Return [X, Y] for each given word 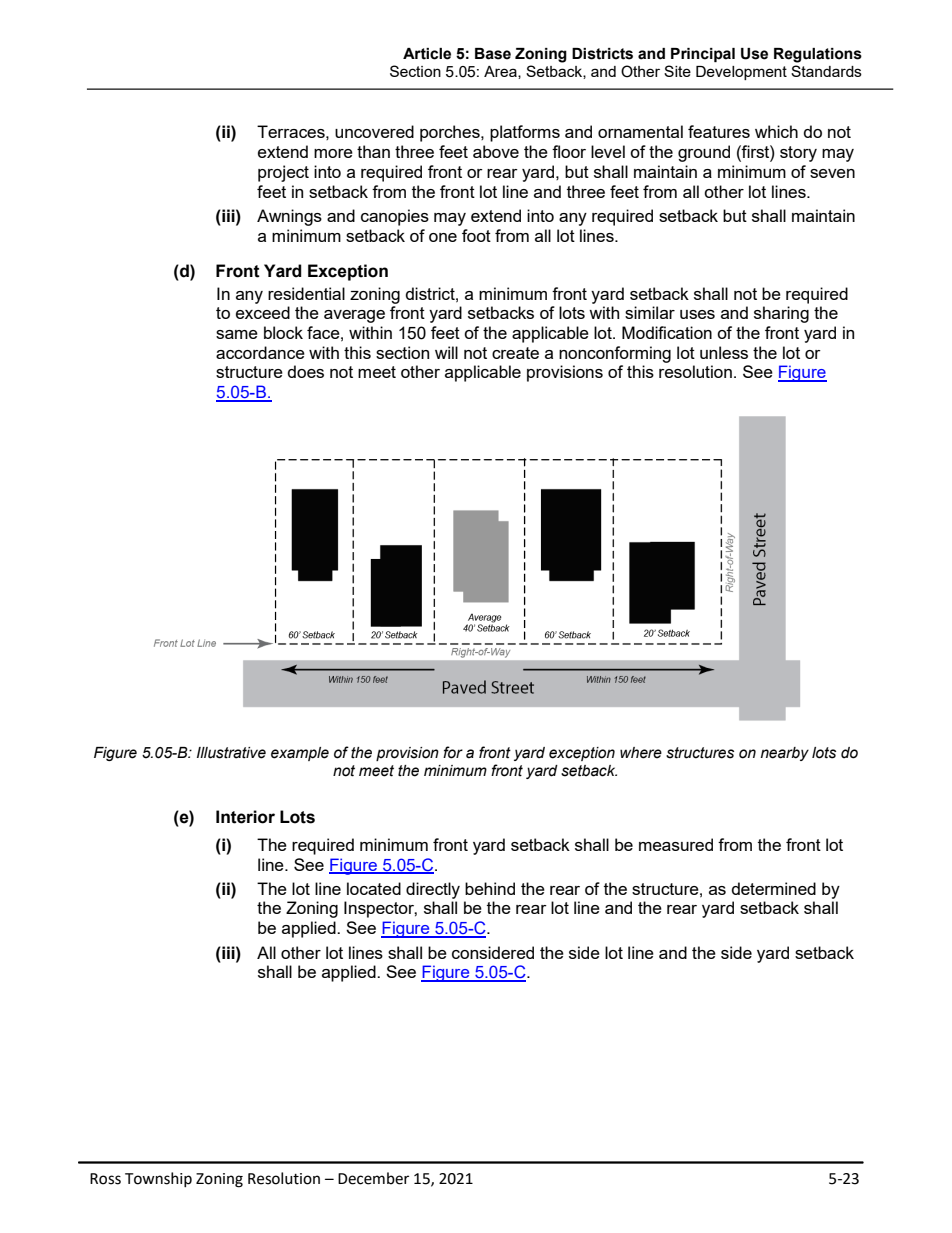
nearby [785, 754]
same [237, 334]
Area [501, 72]
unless [724, 352]
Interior [245, 817]
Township [158, 1179]
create [515, 353]
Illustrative [231, 753]
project [283, 173]
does [306, 371]
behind [490, 888]
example [300, 754]
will [446, 352]
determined [774, 888]
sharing [781, 314]
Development [741, 73]
